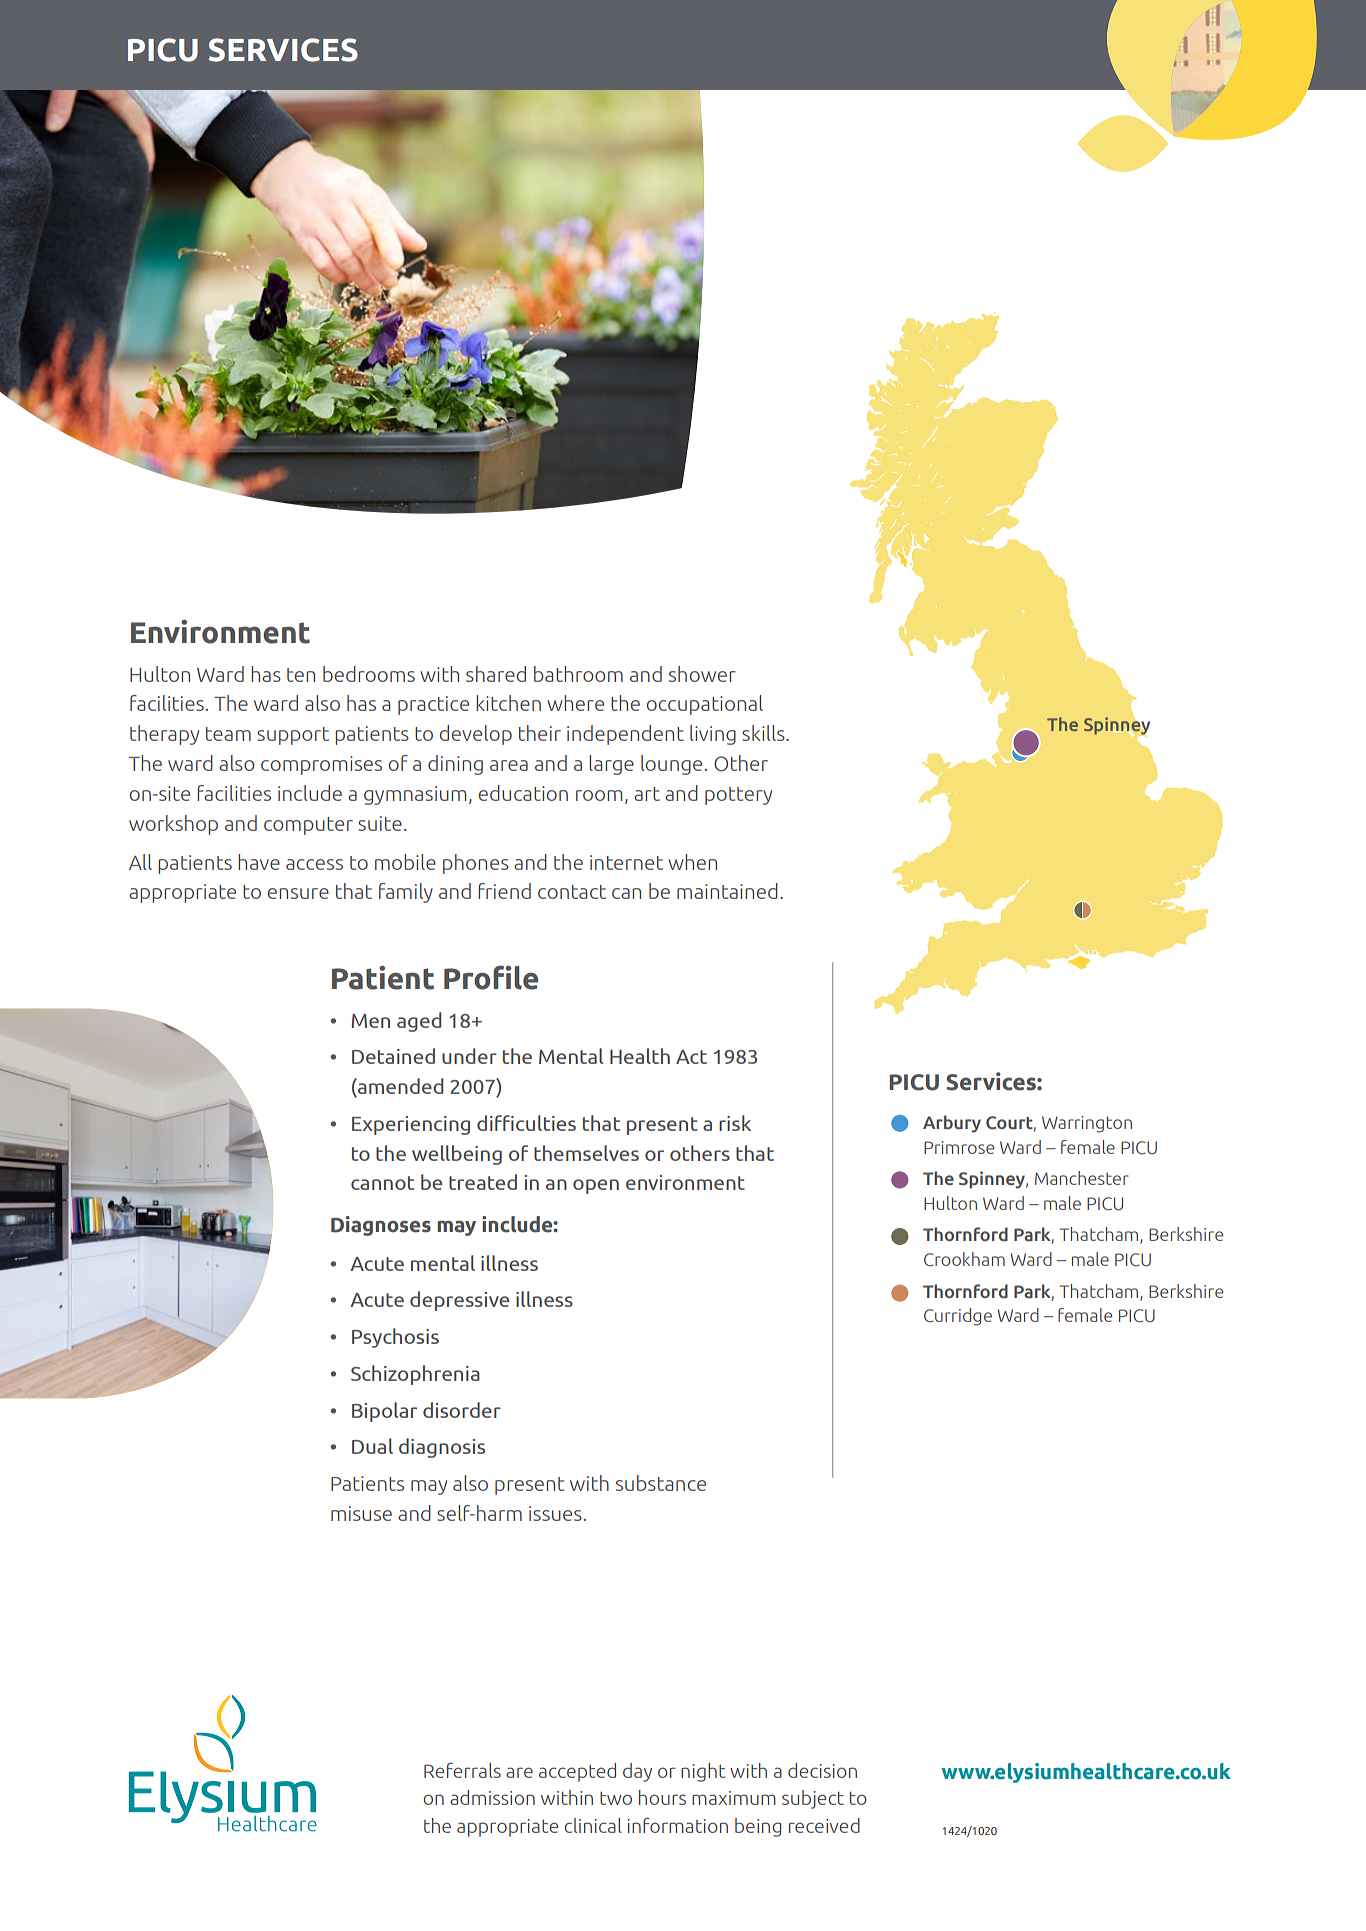  What do you see at coordinates (616, 1798) in the screenshot?
I see `two` at bounding box center [616, 1798].
